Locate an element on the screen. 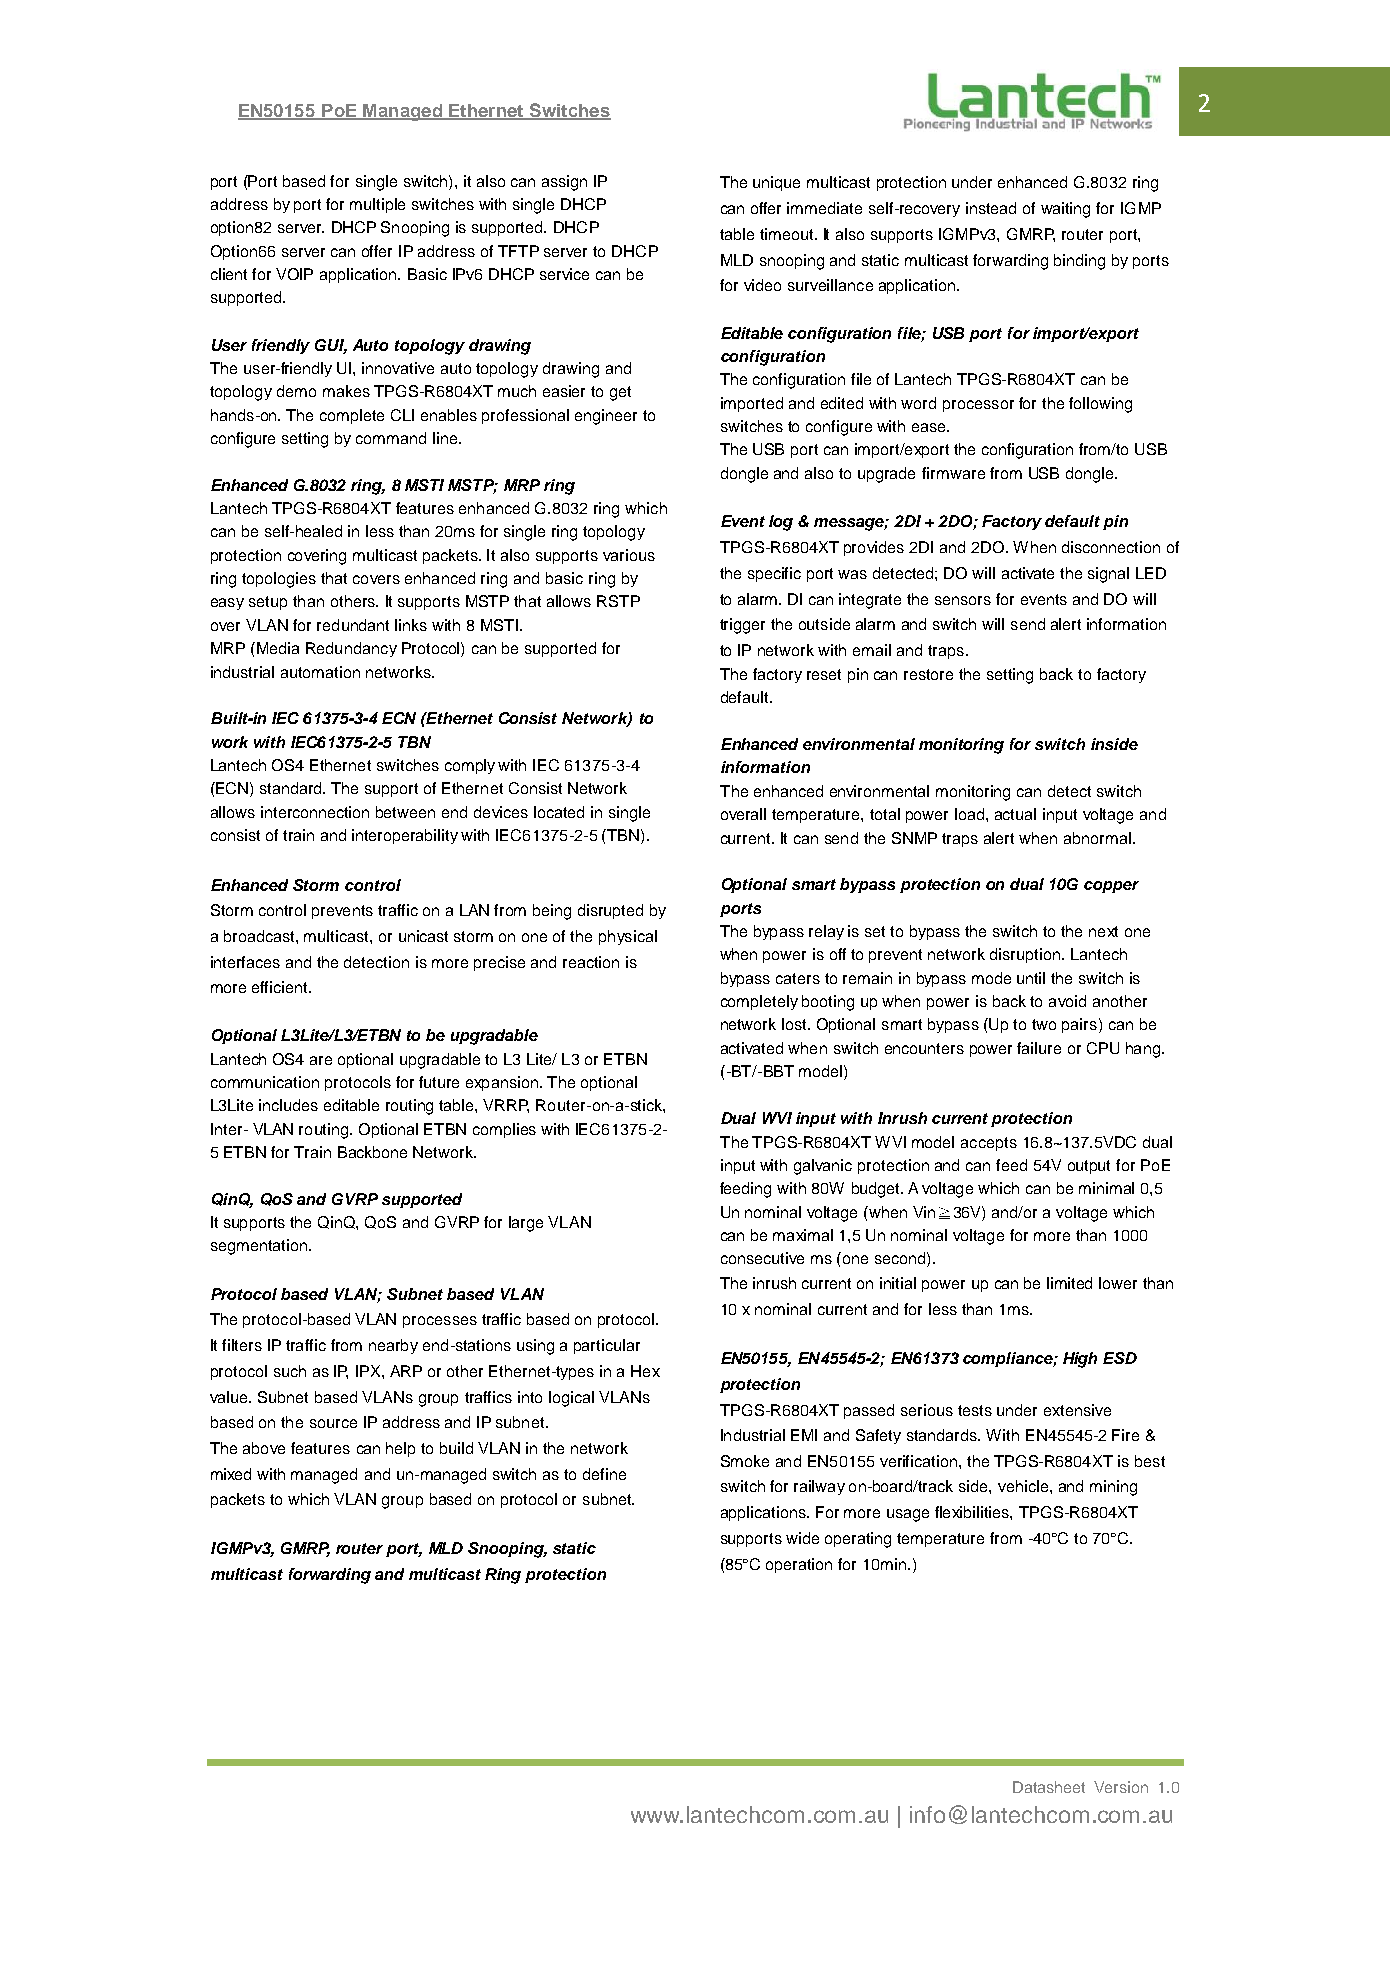  waiting is located at coordinates (1065, 210).
